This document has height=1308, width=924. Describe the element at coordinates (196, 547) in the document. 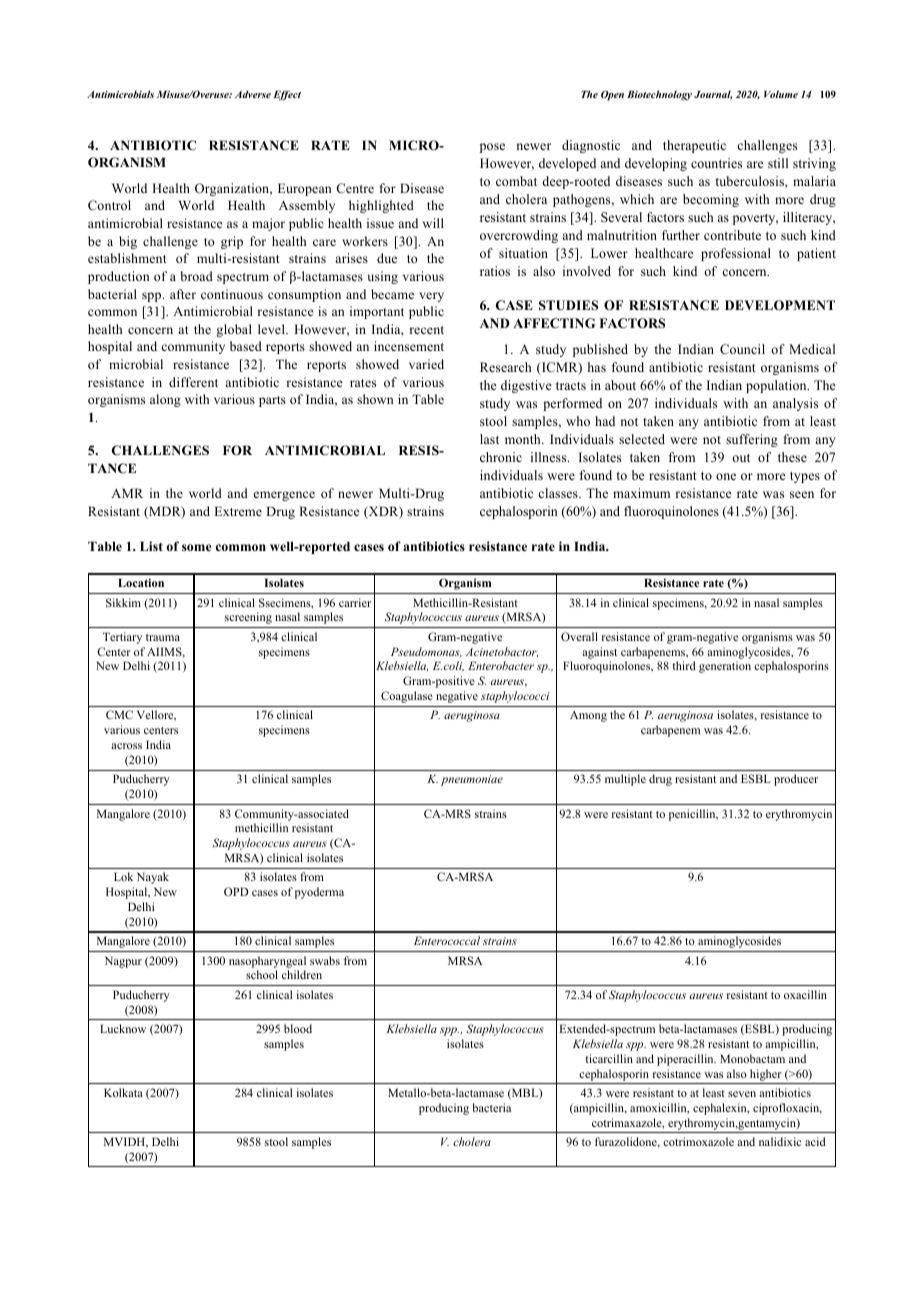

I see `some` at that location.
